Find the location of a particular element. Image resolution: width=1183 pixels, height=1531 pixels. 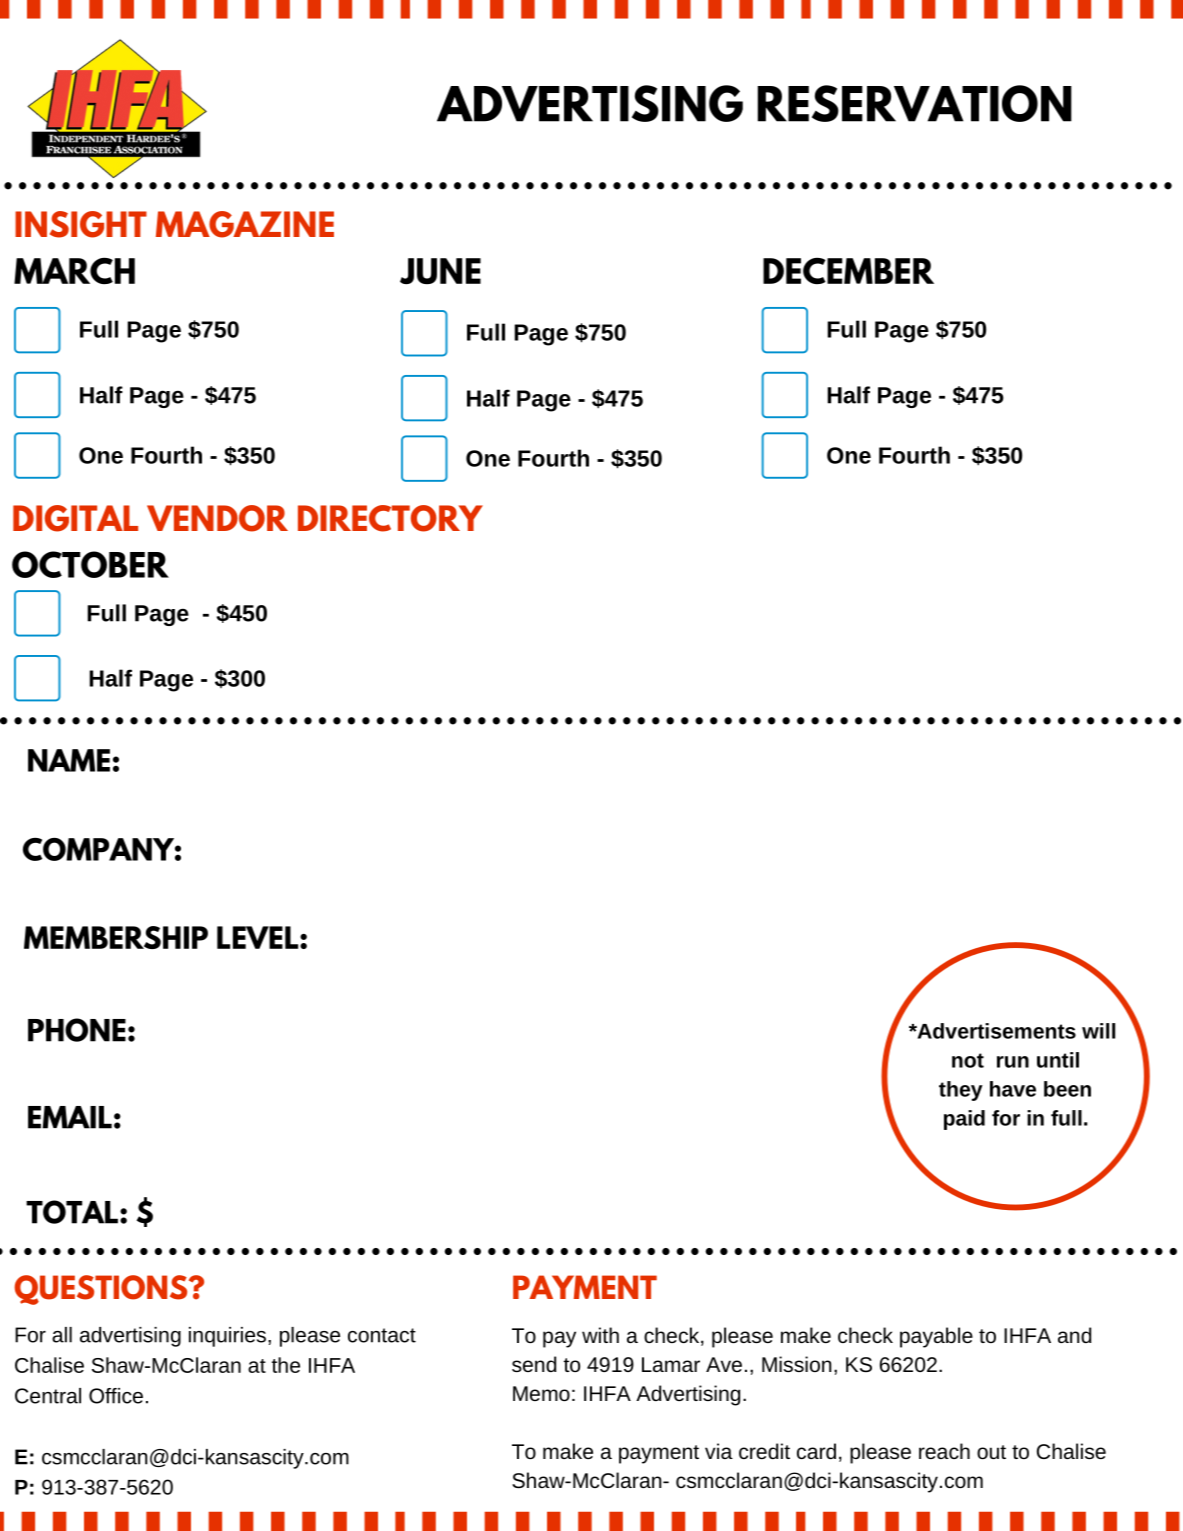

JUNE is located at coordinates (440, 271).
